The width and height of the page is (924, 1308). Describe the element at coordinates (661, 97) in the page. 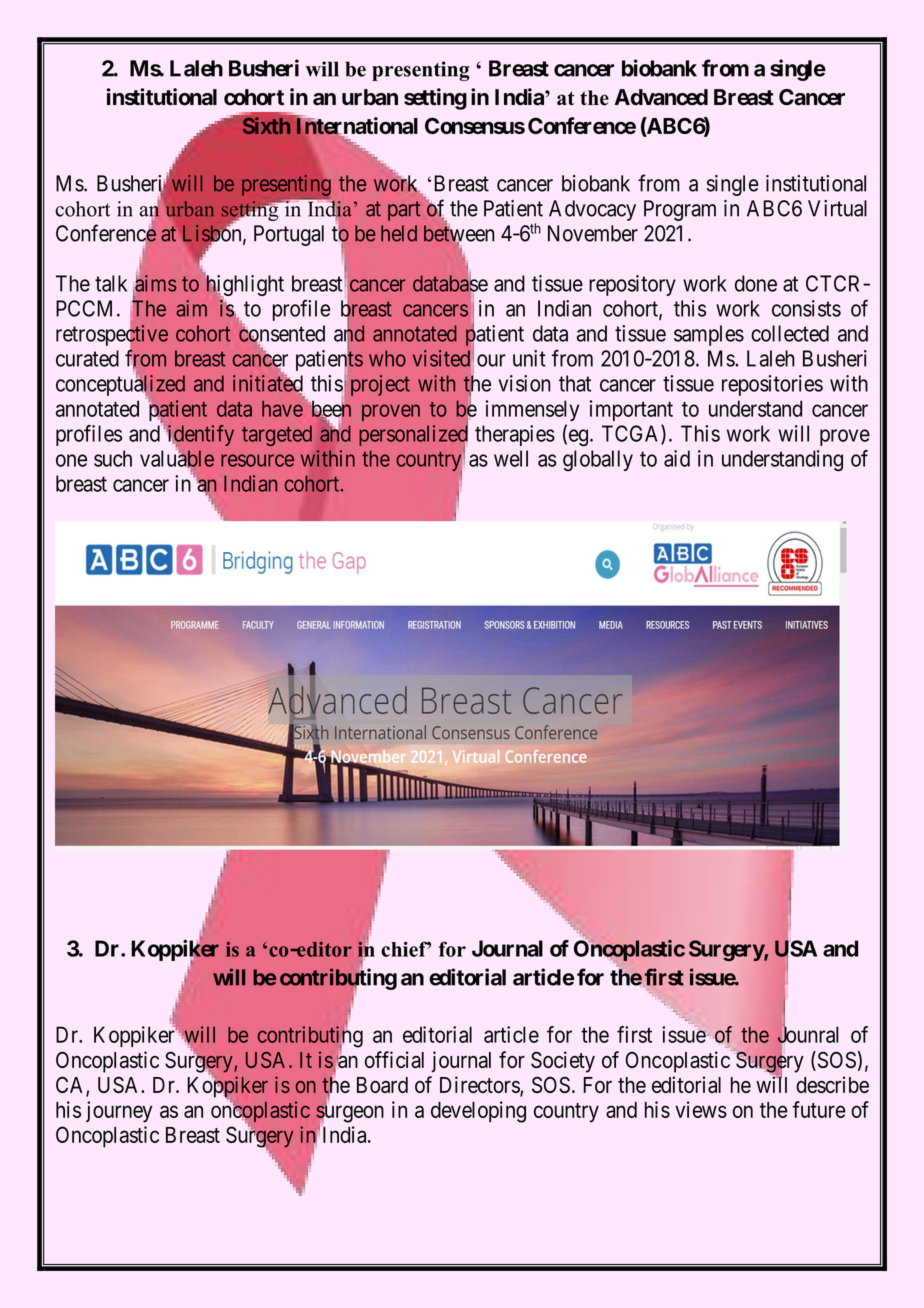

I see `Advanced` at that location.
